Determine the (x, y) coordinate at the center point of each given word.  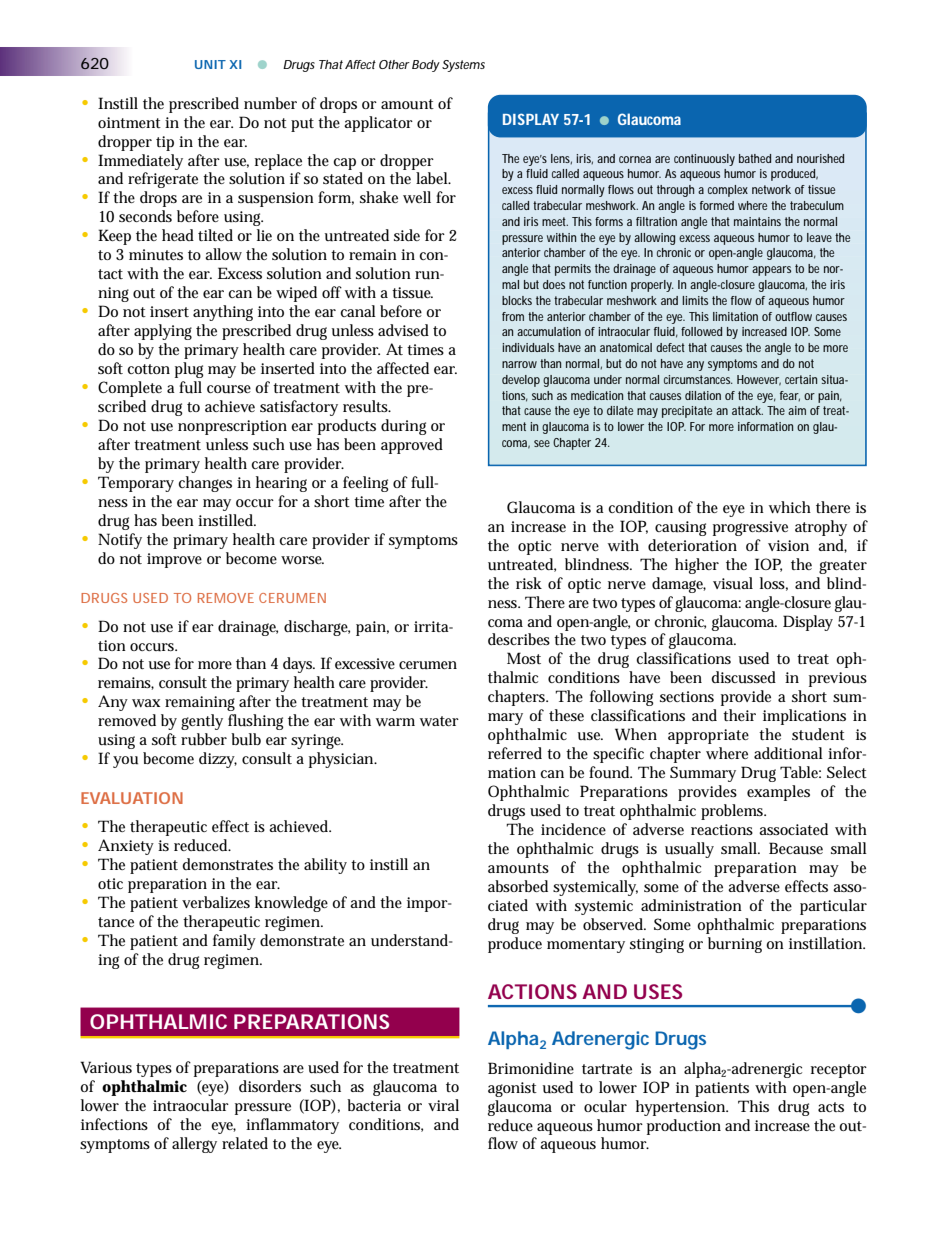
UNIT (210, 64)
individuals (528, 347)
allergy (194, 1145)
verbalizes (216, 902)
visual (733, 583)
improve (174, 560)
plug (189, 370)
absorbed (518, 886)
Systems (463, 66)
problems (733, 812)
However (759, 380)
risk (529, 583)
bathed (755, 158)
